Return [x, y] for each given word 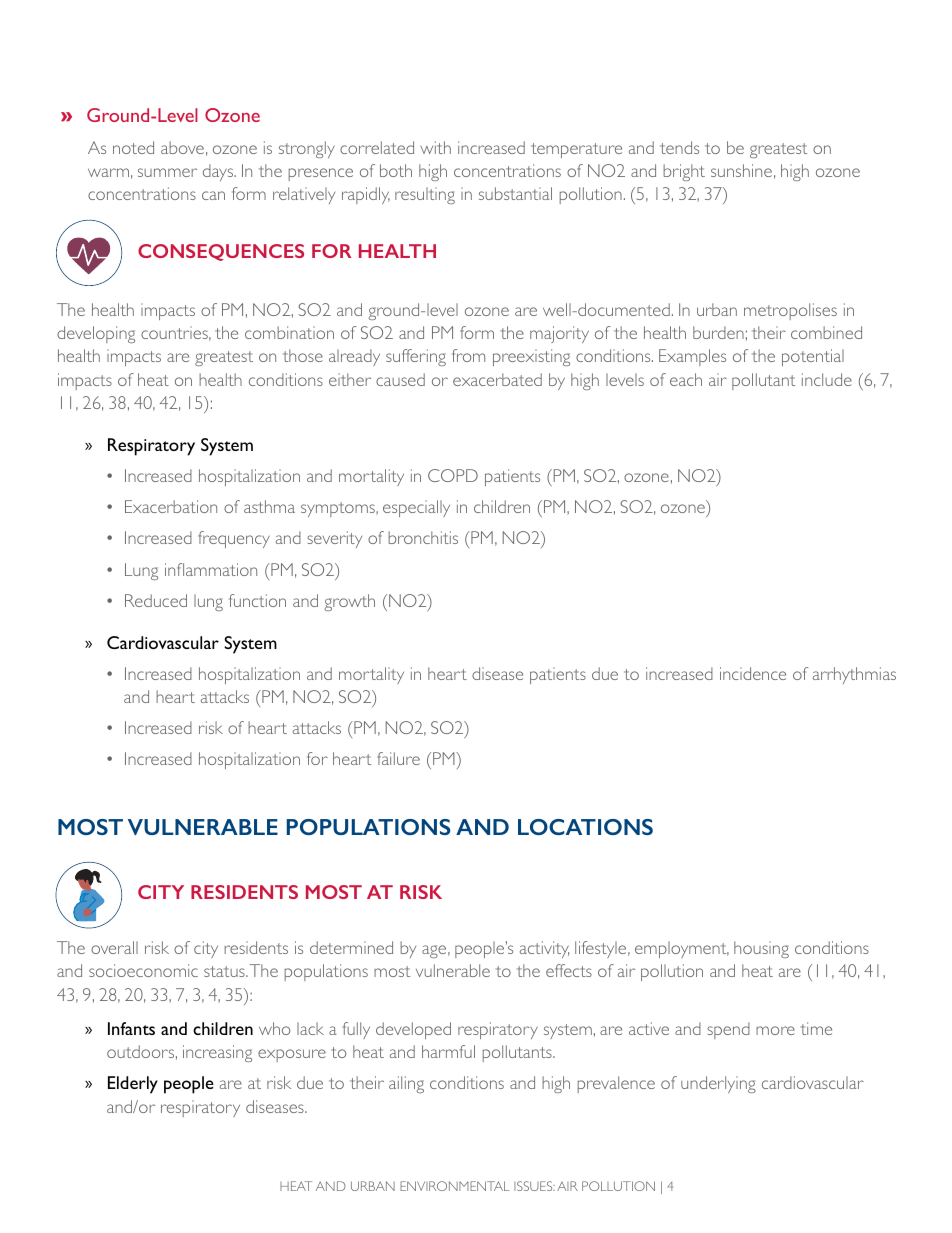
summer [167, 172]
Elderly [133, 1085]
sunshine [741, 170]
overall [114, 947]
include [827, 379]
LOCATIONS [585, 827]
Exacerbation [171, 506]
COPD [453, 475]
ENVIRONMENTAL [455, 1186]
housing [761, 949]
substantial [515, 193]
